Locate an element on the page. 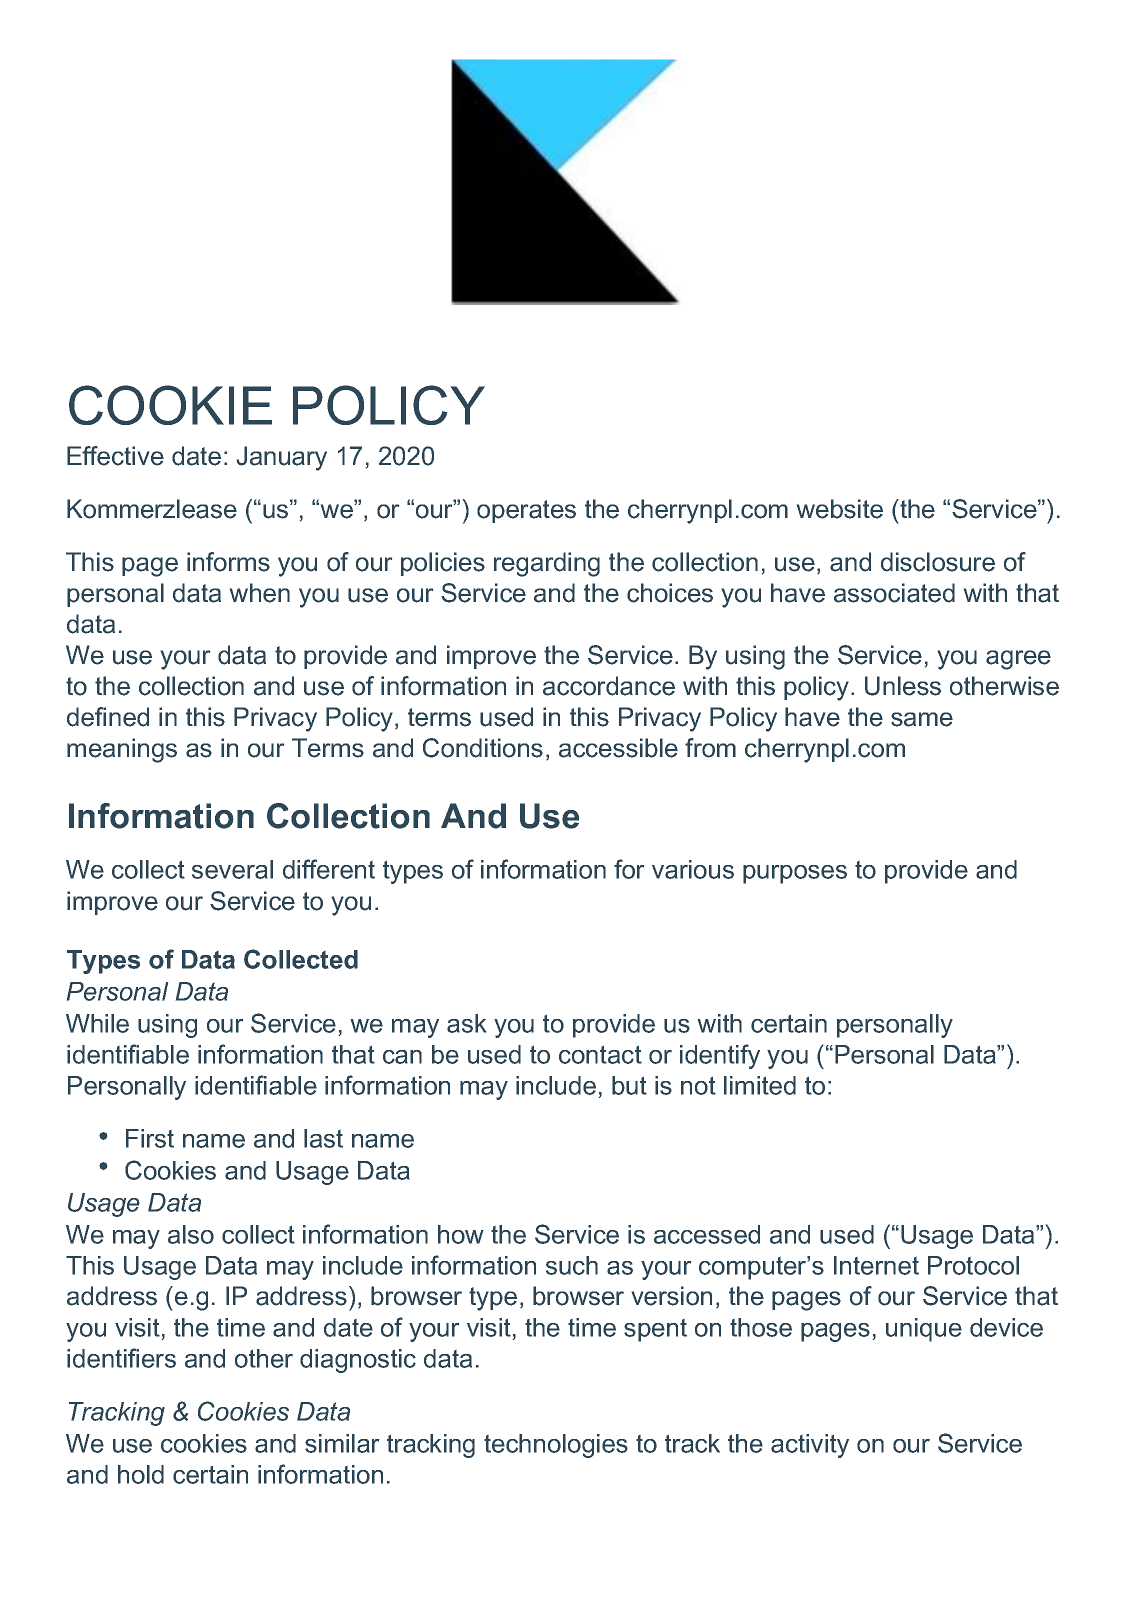 The width and height of the page is (1137, 1608). While is located at coordinates (97, 1023).
